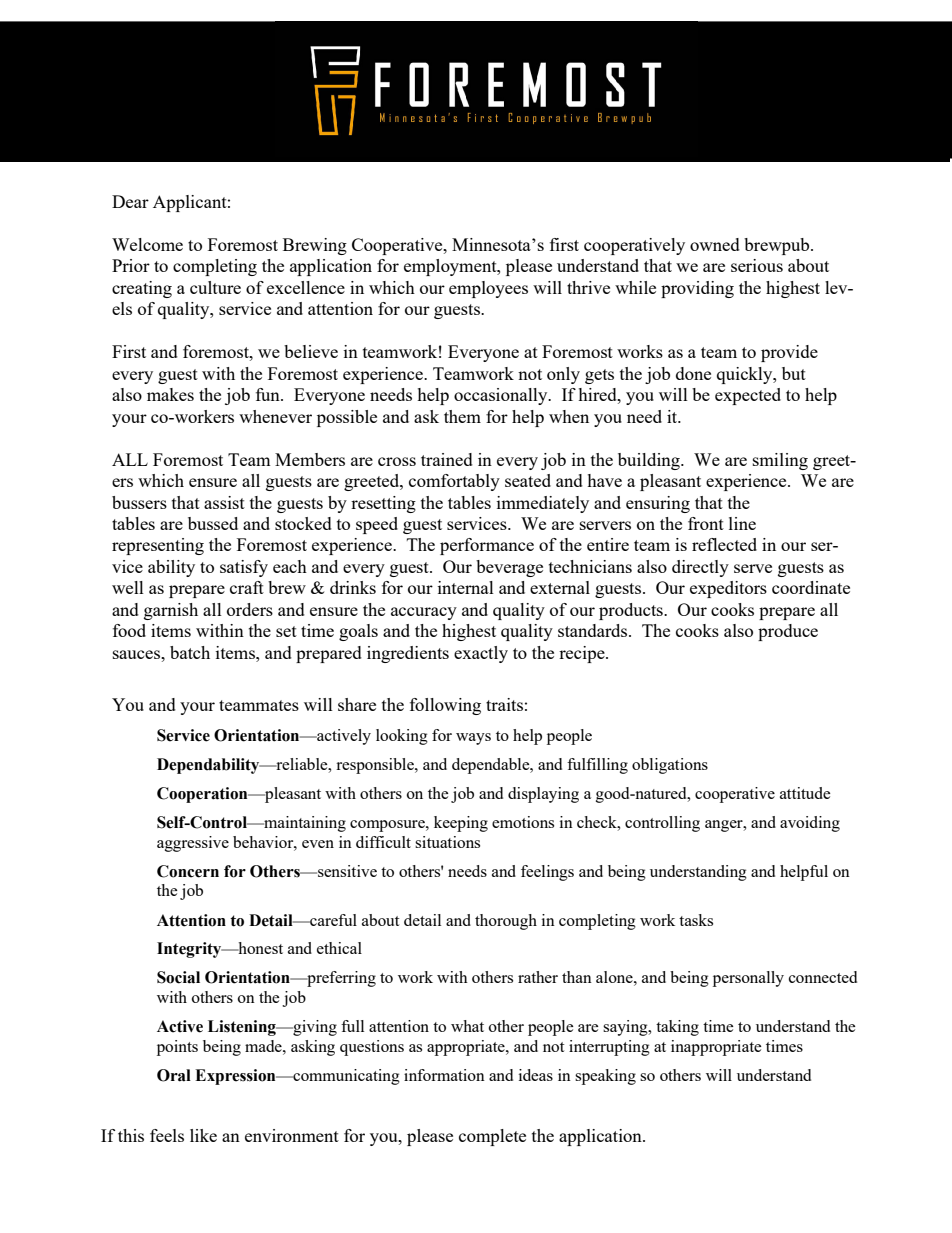  Describe the element at coordinates (715, 244) in the image. I see `owned` at that location.
